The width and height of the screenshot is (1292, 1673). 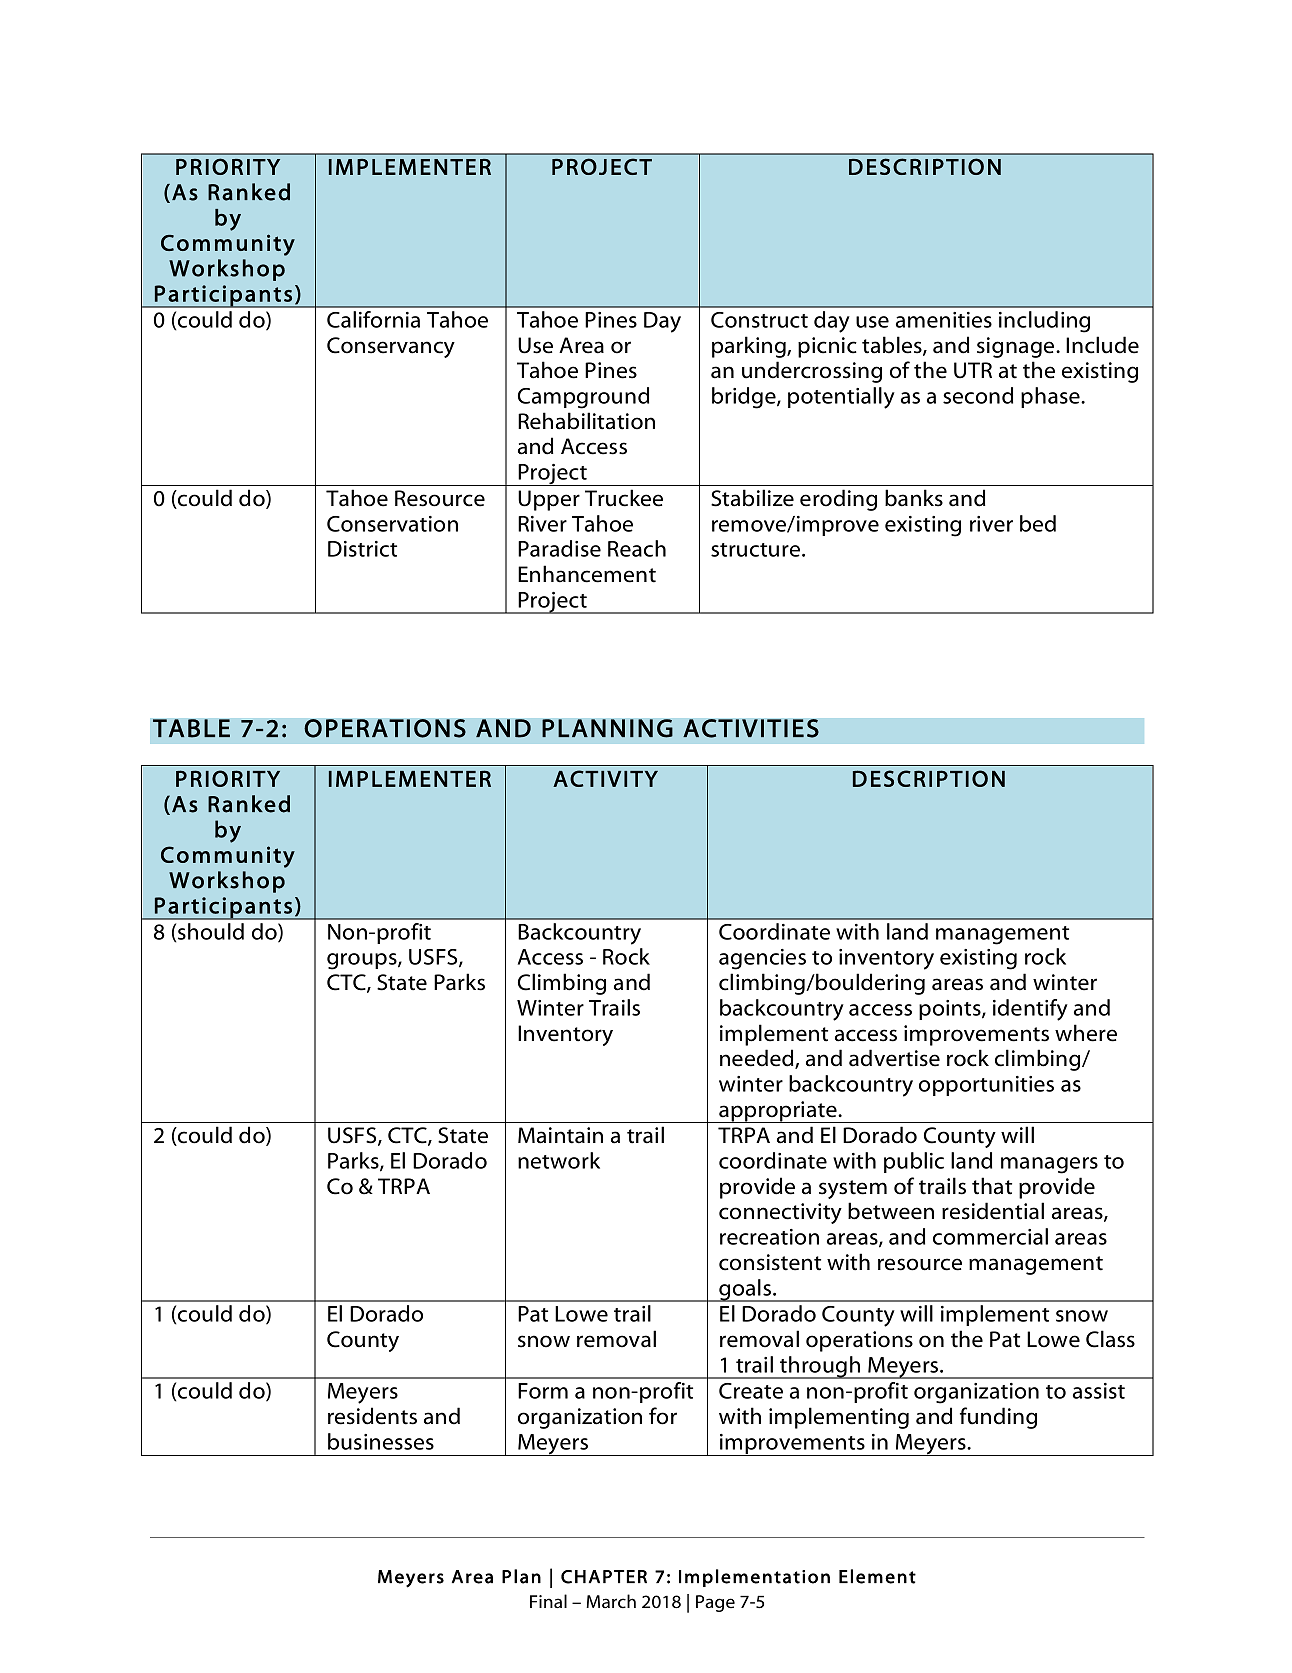 What do you see at coordinates (990, 1236) in the screenshot?
I see `commercial` at bounding box center [990, 1236].
